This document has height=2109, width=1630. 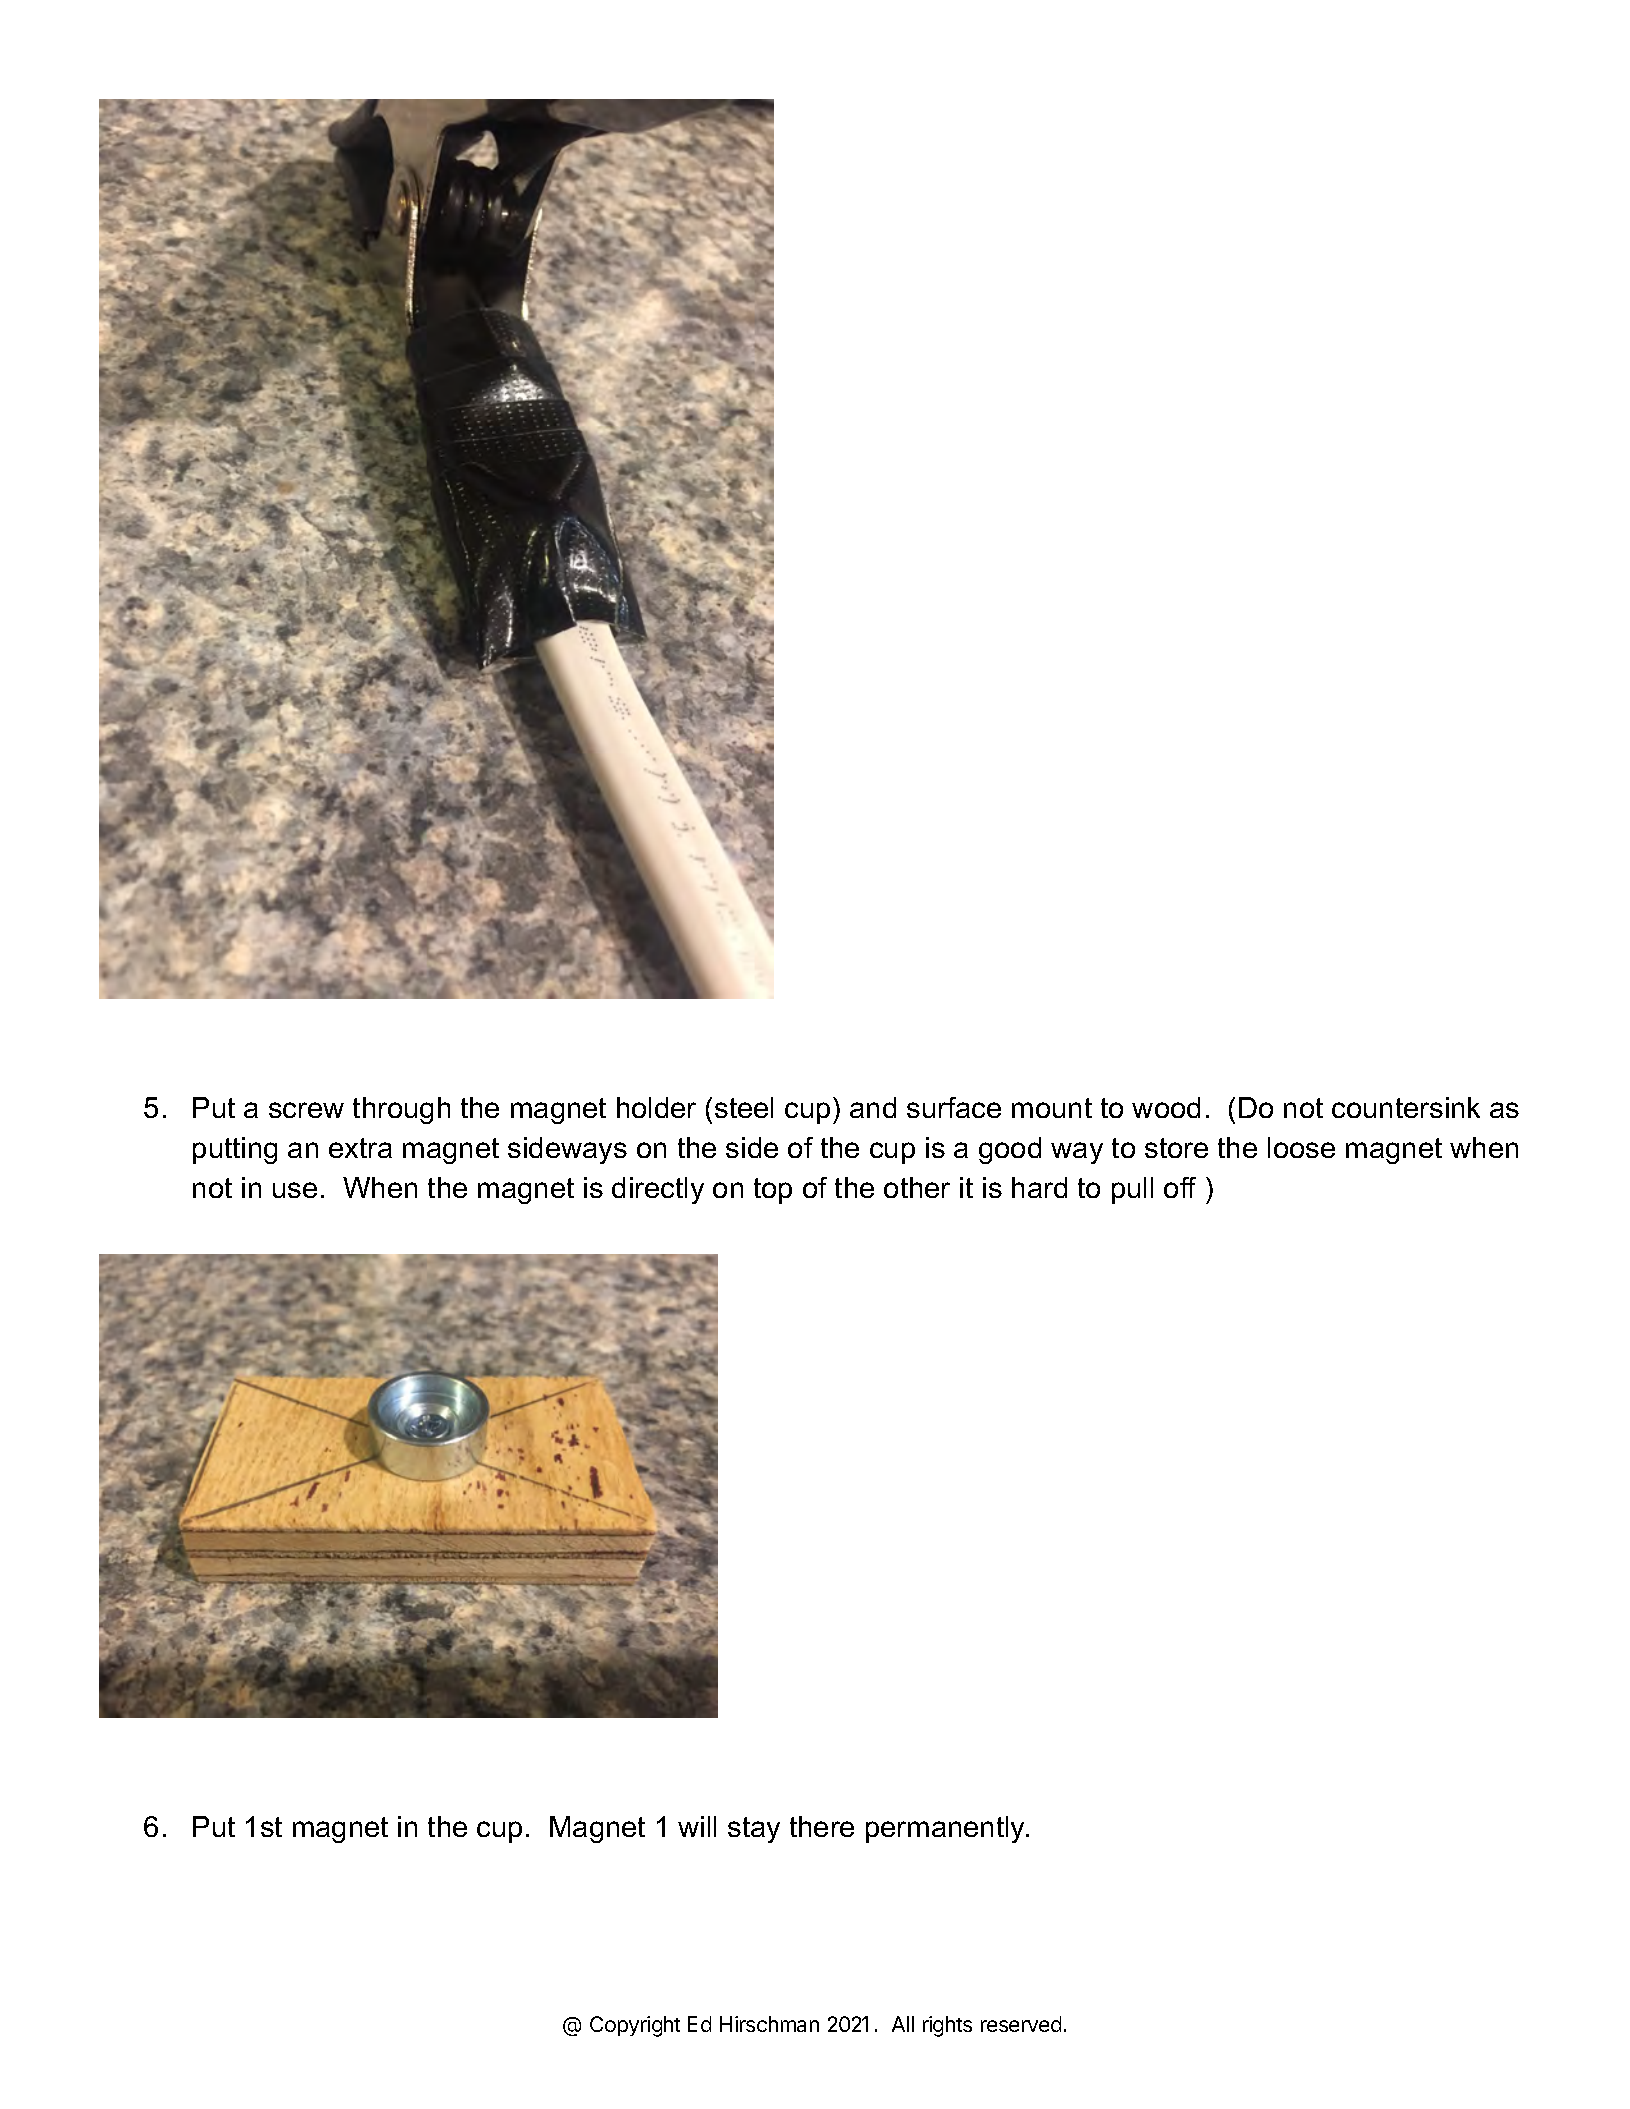 I want to click on extra, so click(x=360, y=1148).
